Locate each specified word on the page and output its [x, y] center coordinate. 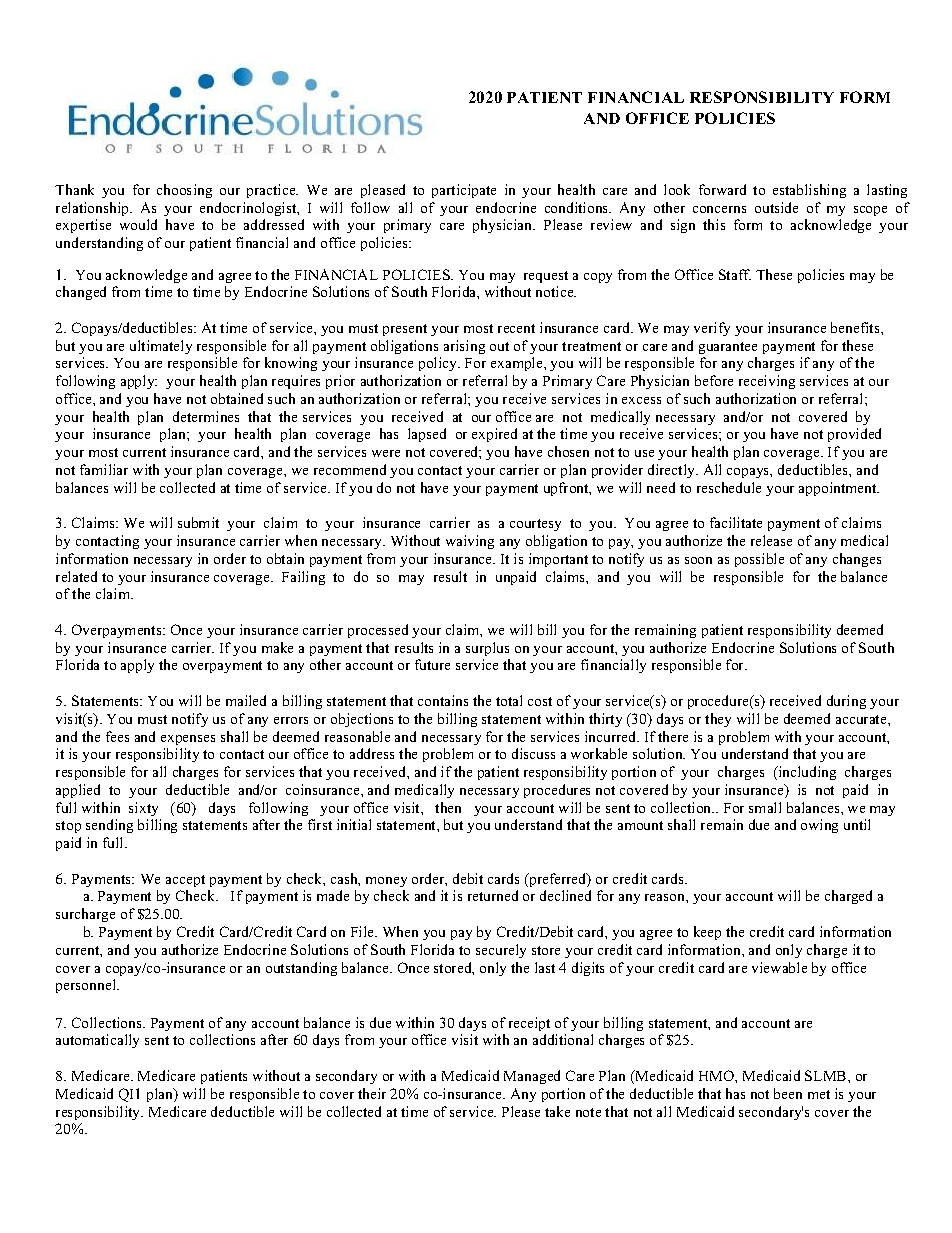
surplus [487, 649]
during [846, 702]
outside [776, 207]
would [138, 224]
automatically [97, 1041]
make [277, 647]
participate [464, 191]
